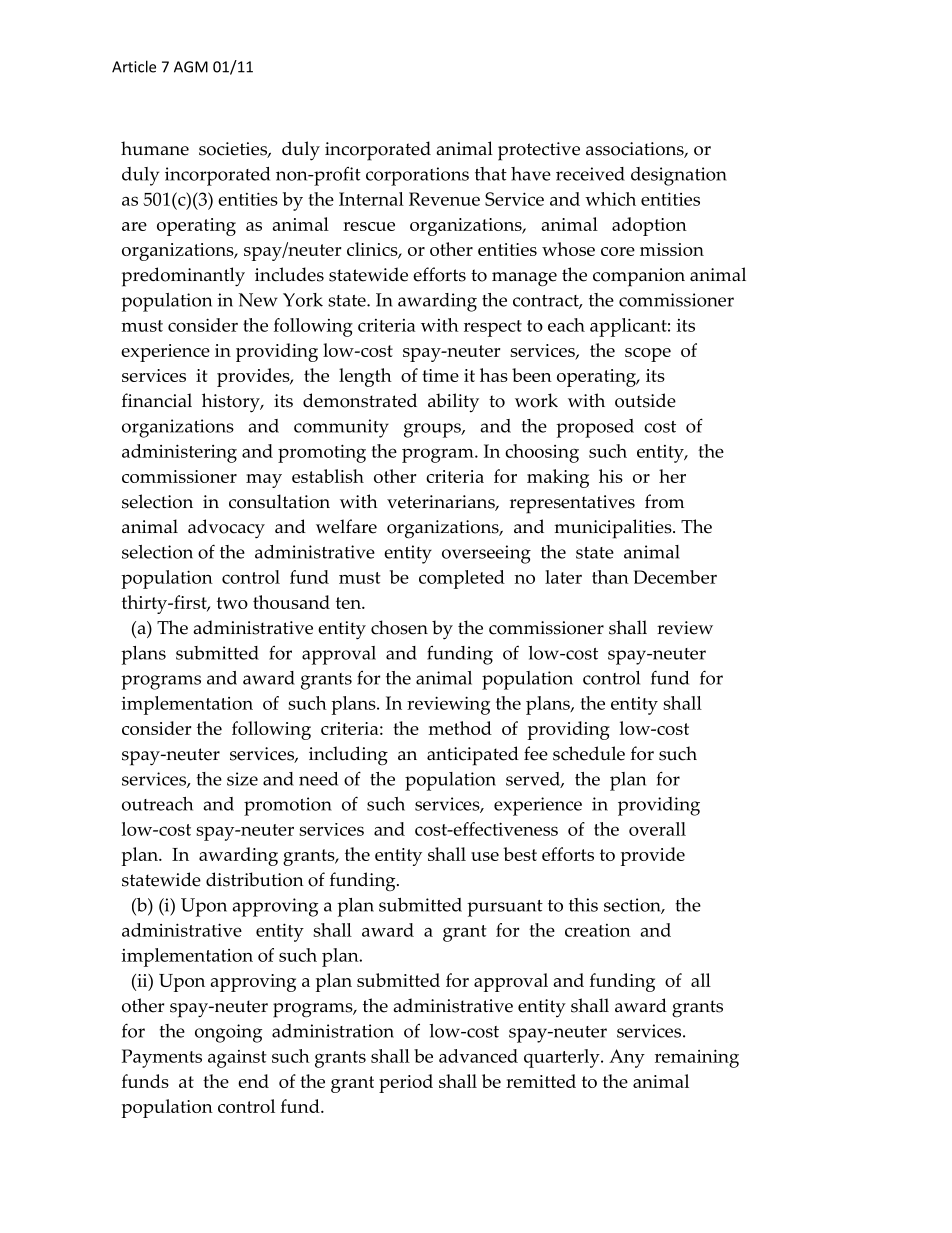 This page has width=952, height=1233. I want to click on corporations, so click(417, 176).
